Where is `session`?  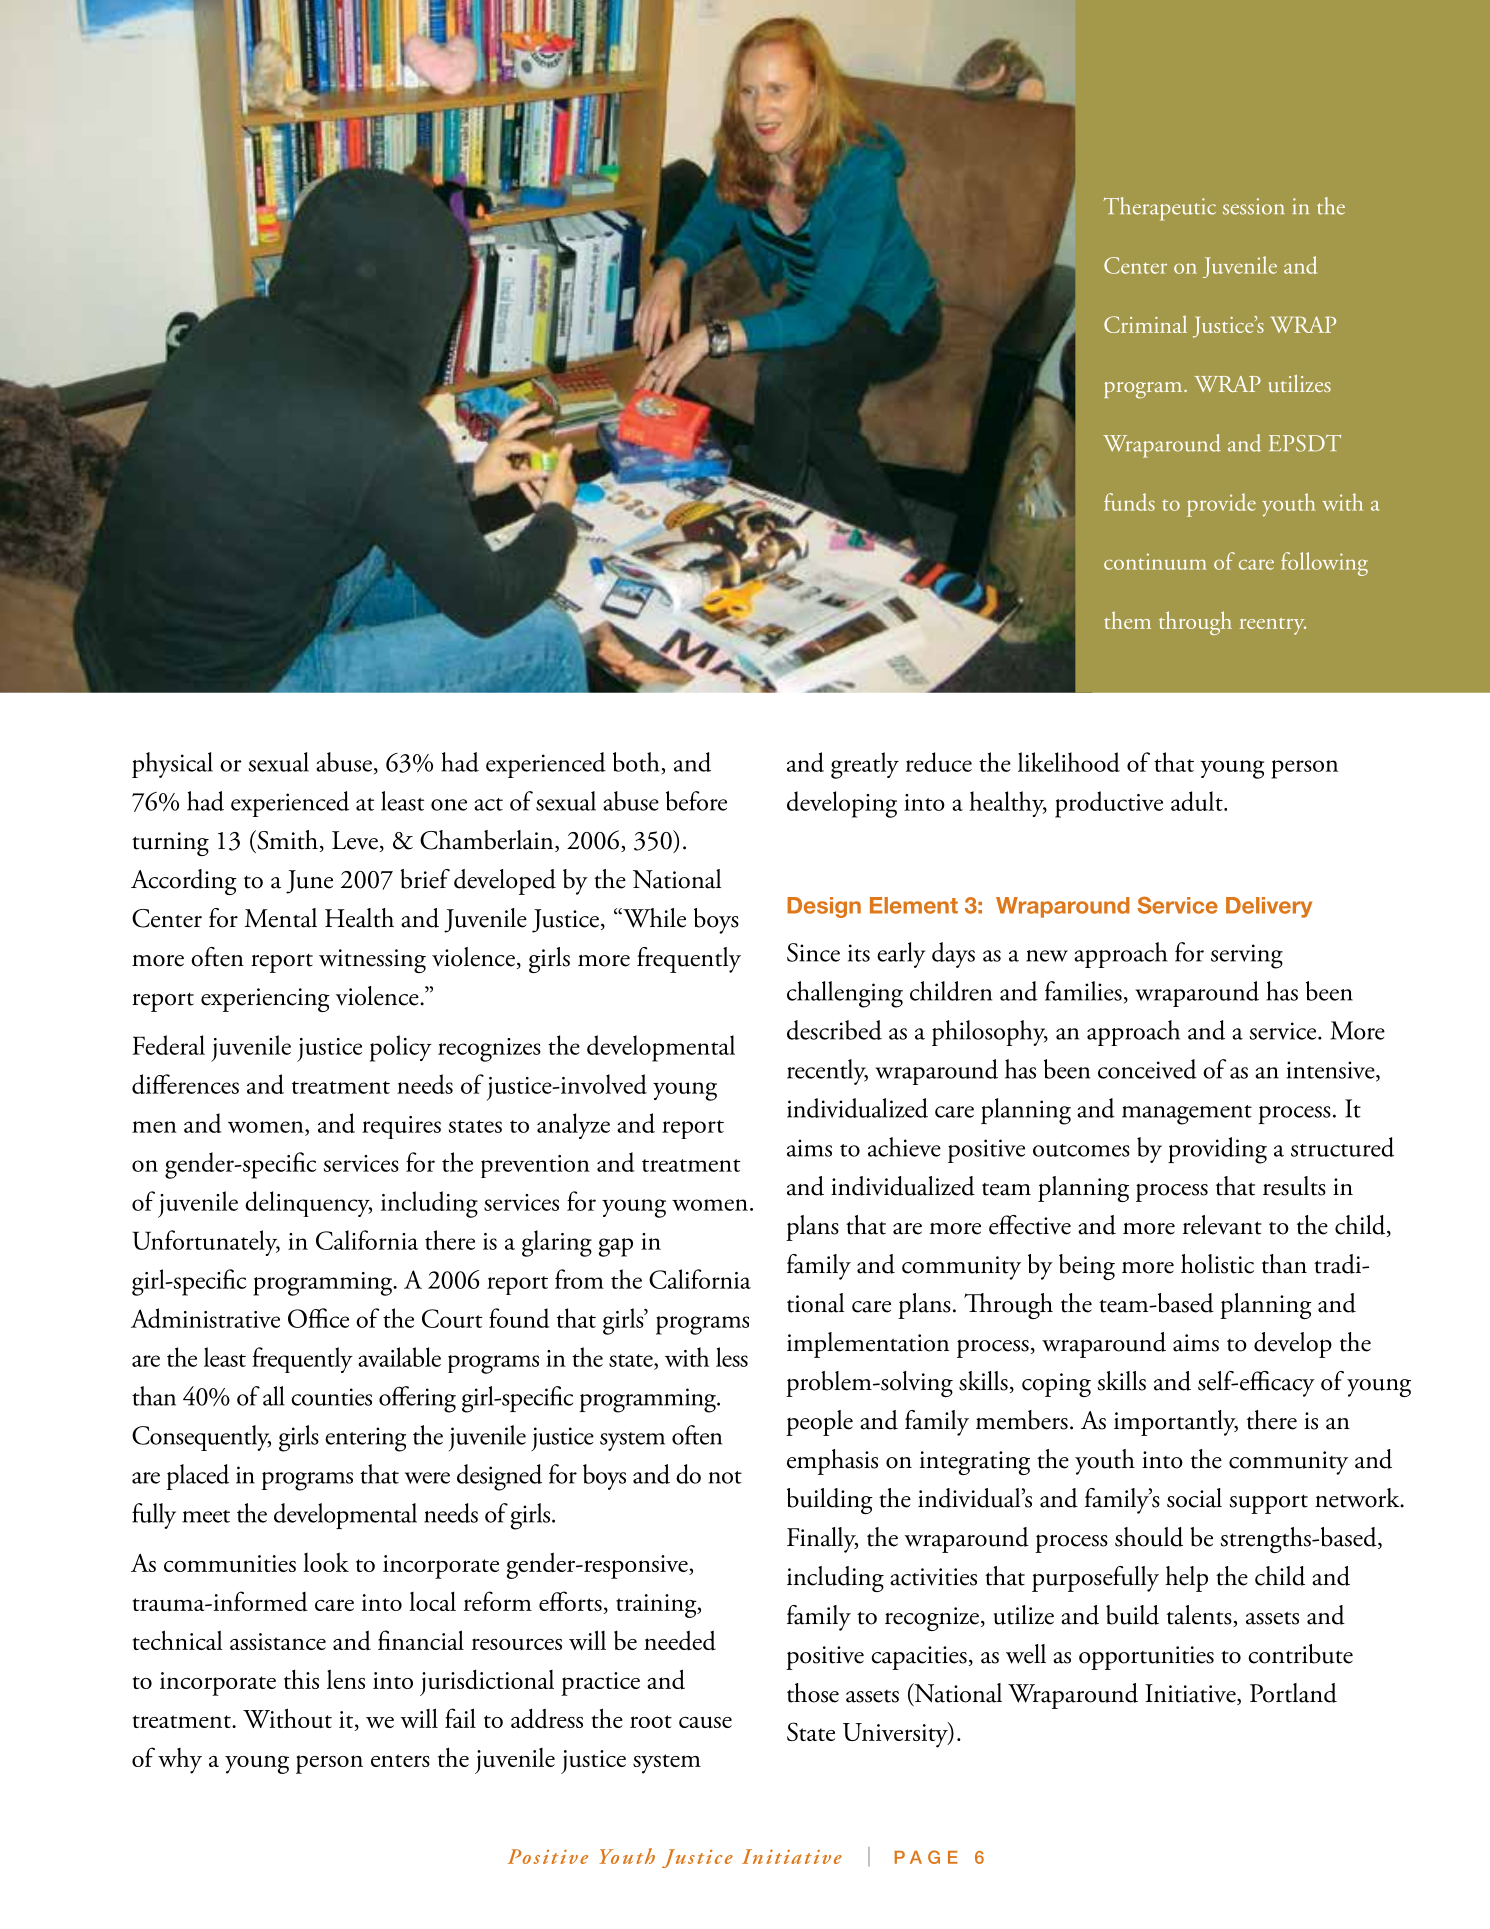
session is located at coordinates (1253, 206).
